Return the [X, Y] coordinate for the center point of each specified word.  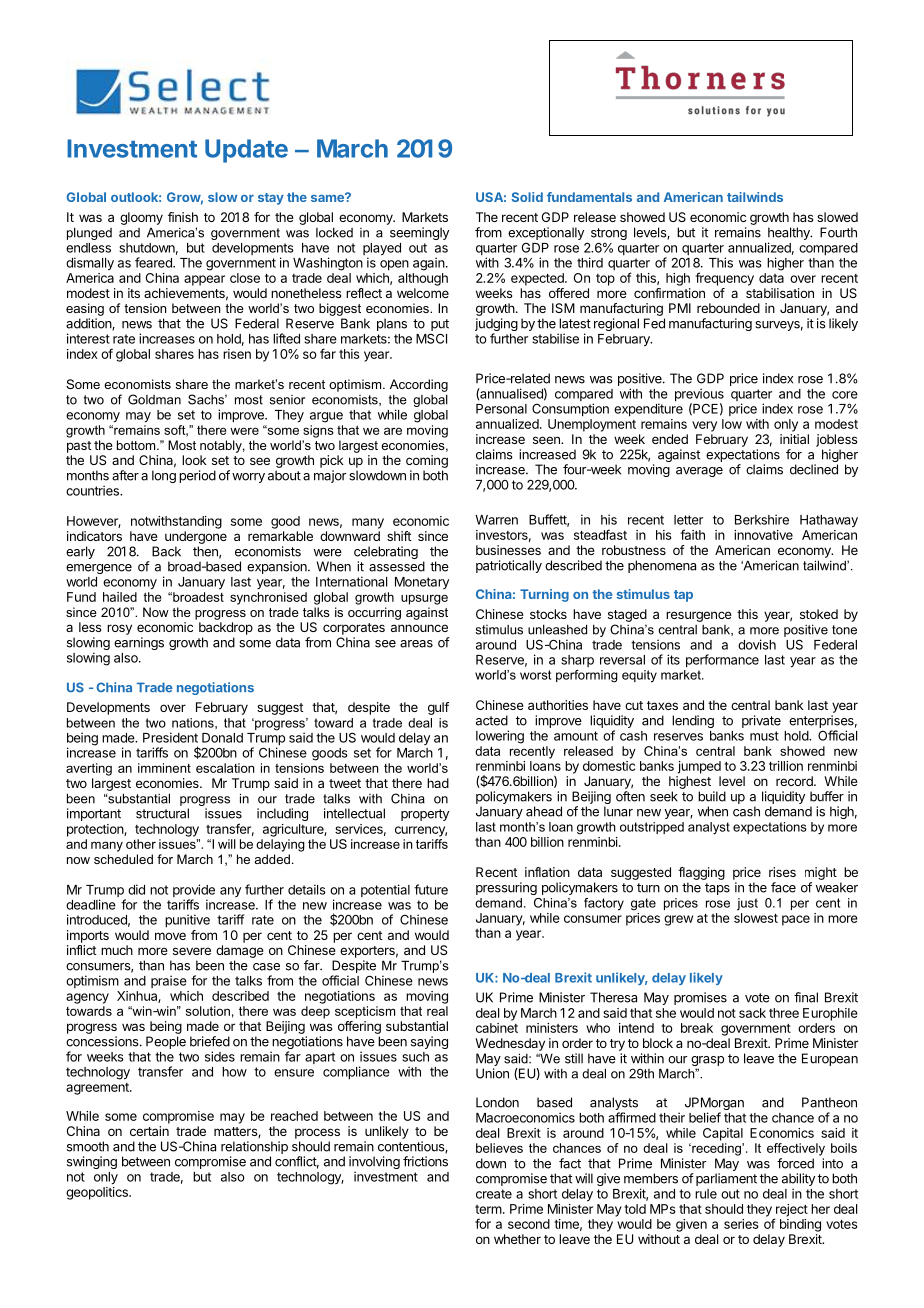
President [170, 737]
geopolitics [98, 1193]
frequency [724, 279]
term [488, 1209]
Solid [527, 197]
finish [183, 217]
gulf [438, 708]
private [761, 721]
